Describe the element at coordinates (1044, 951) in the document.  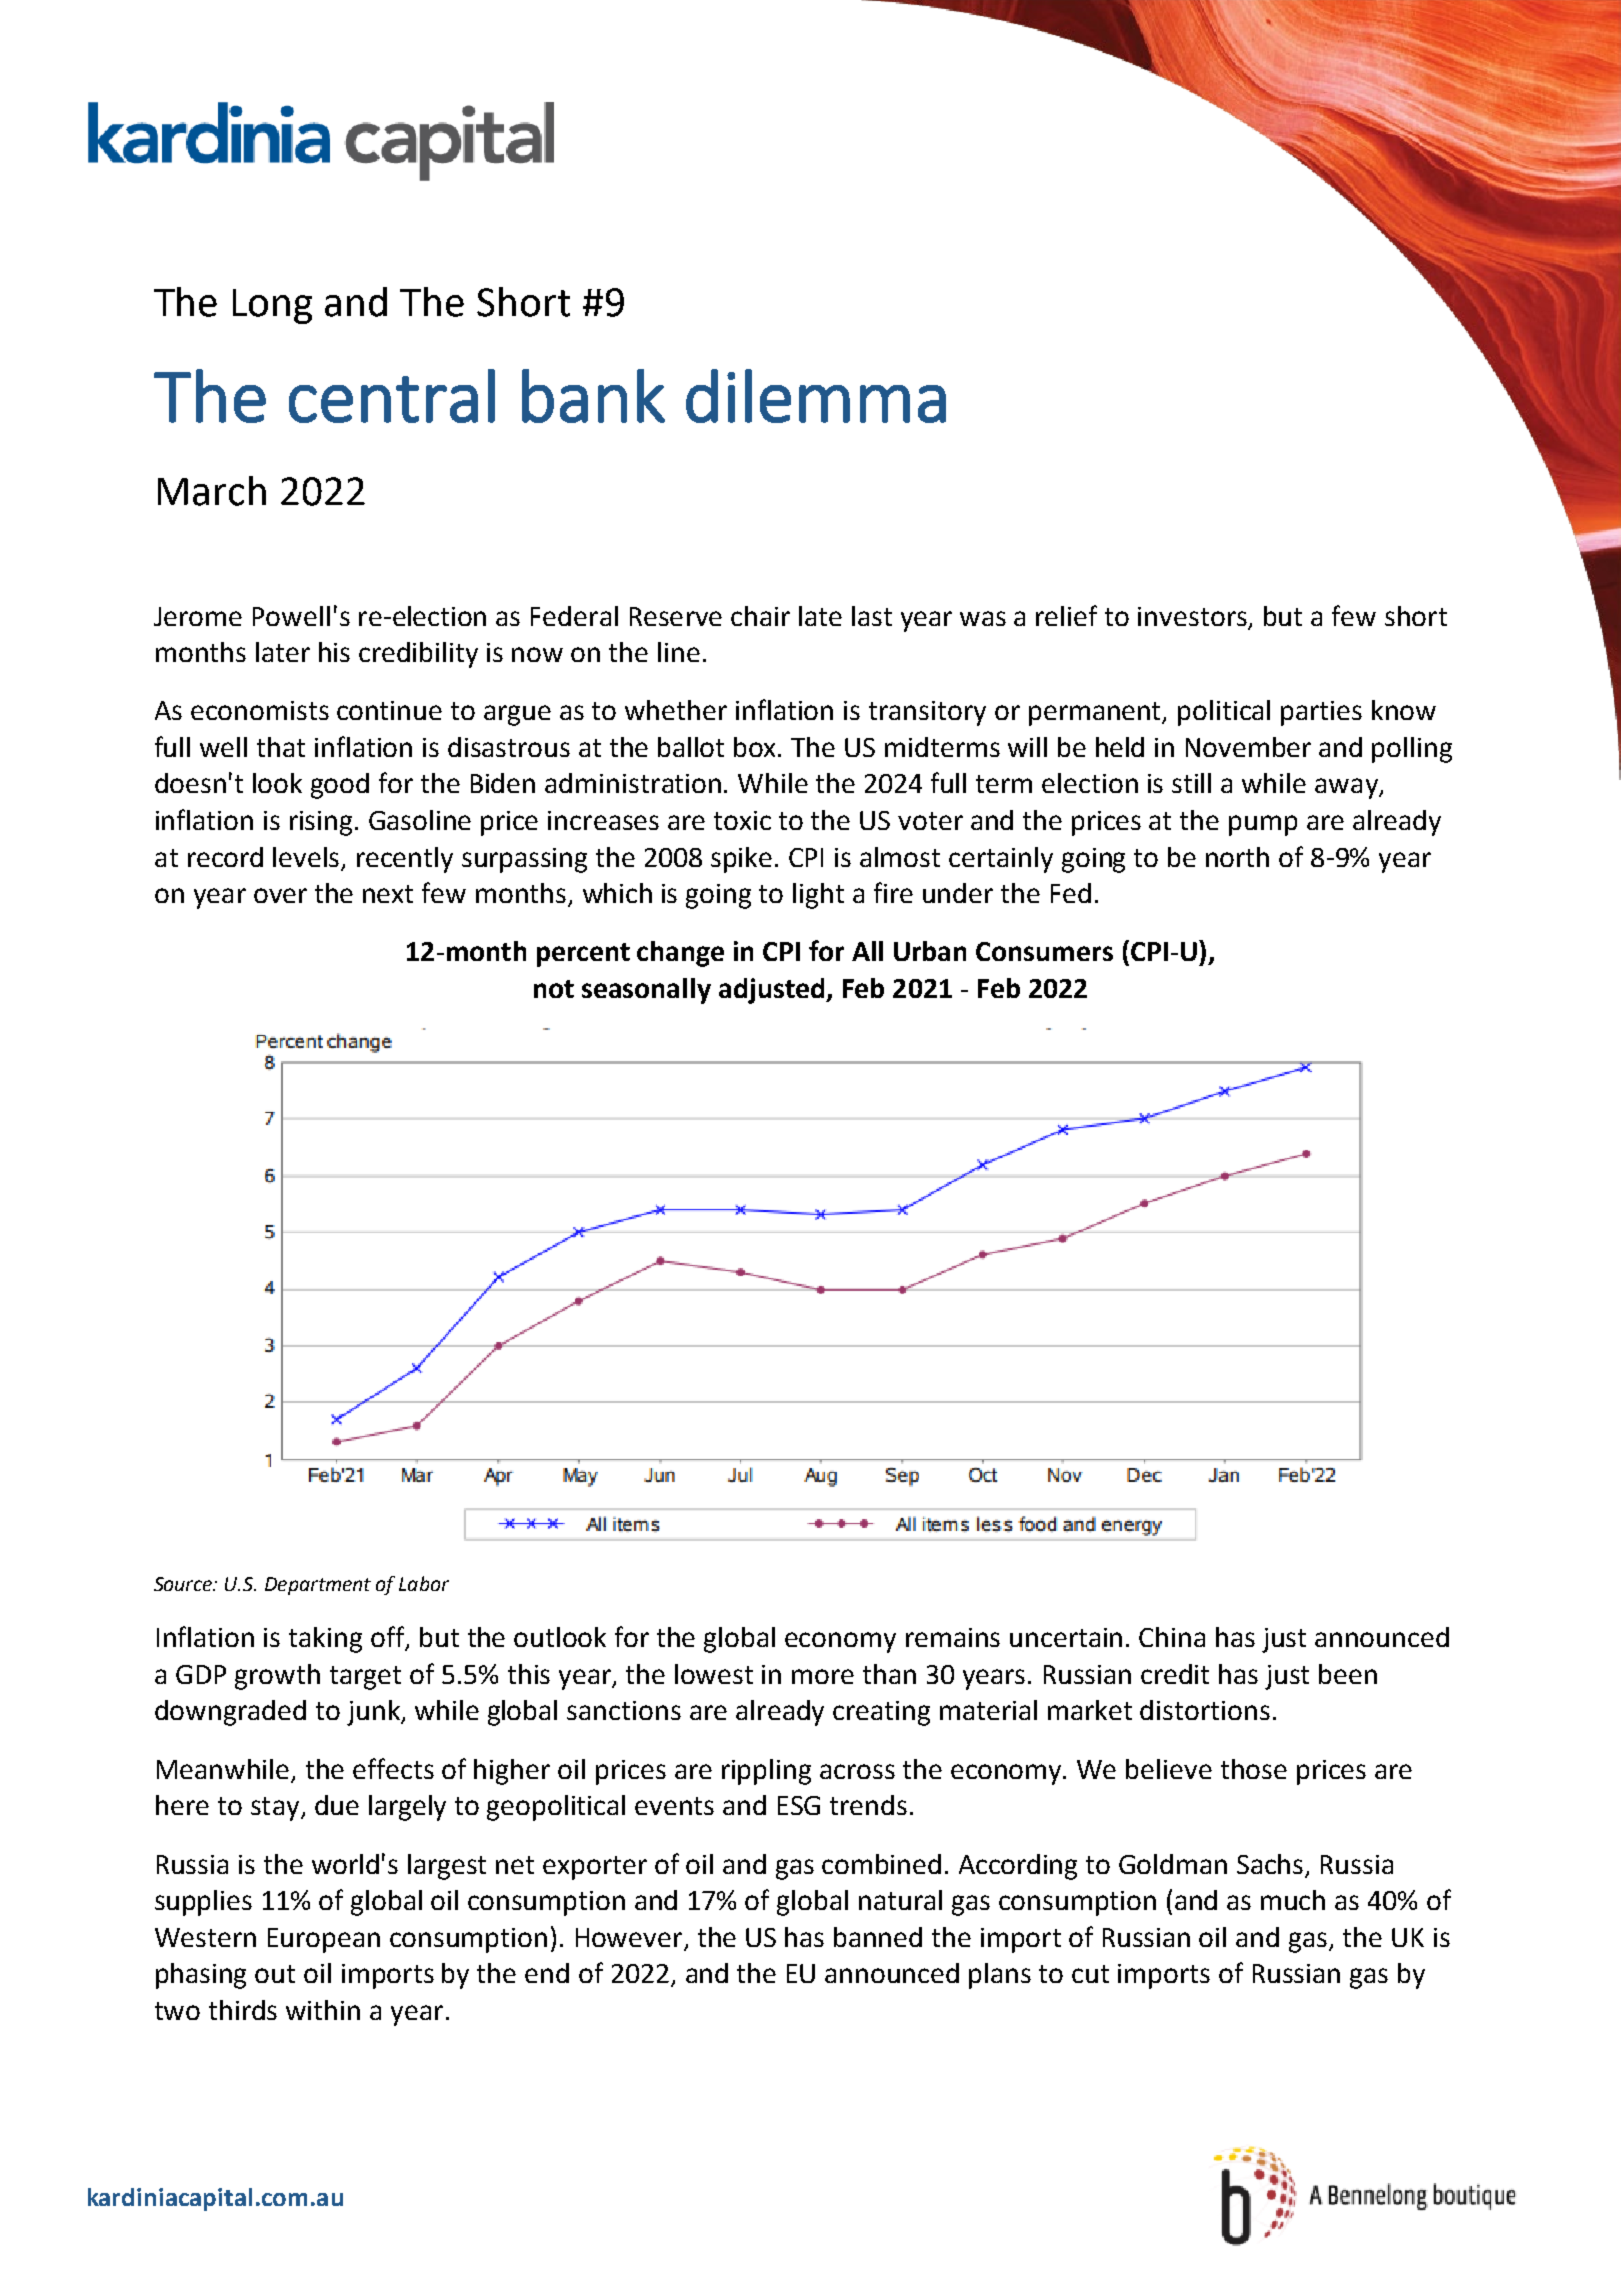
I see `Consumers` at that location.
